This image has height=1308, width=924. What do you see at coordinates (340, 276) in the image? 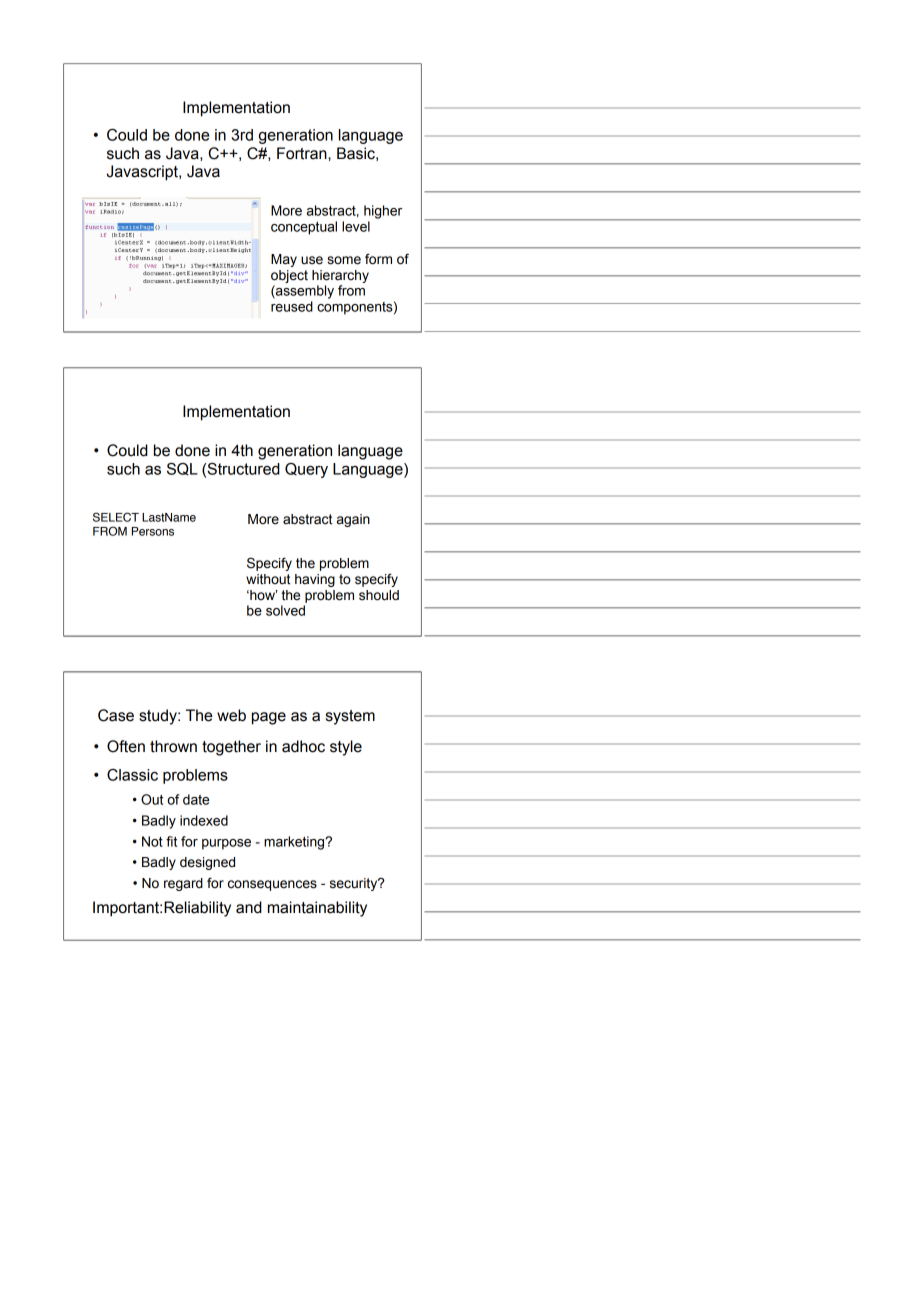
I see `hierarchy` at bounding box center [340, 276].
